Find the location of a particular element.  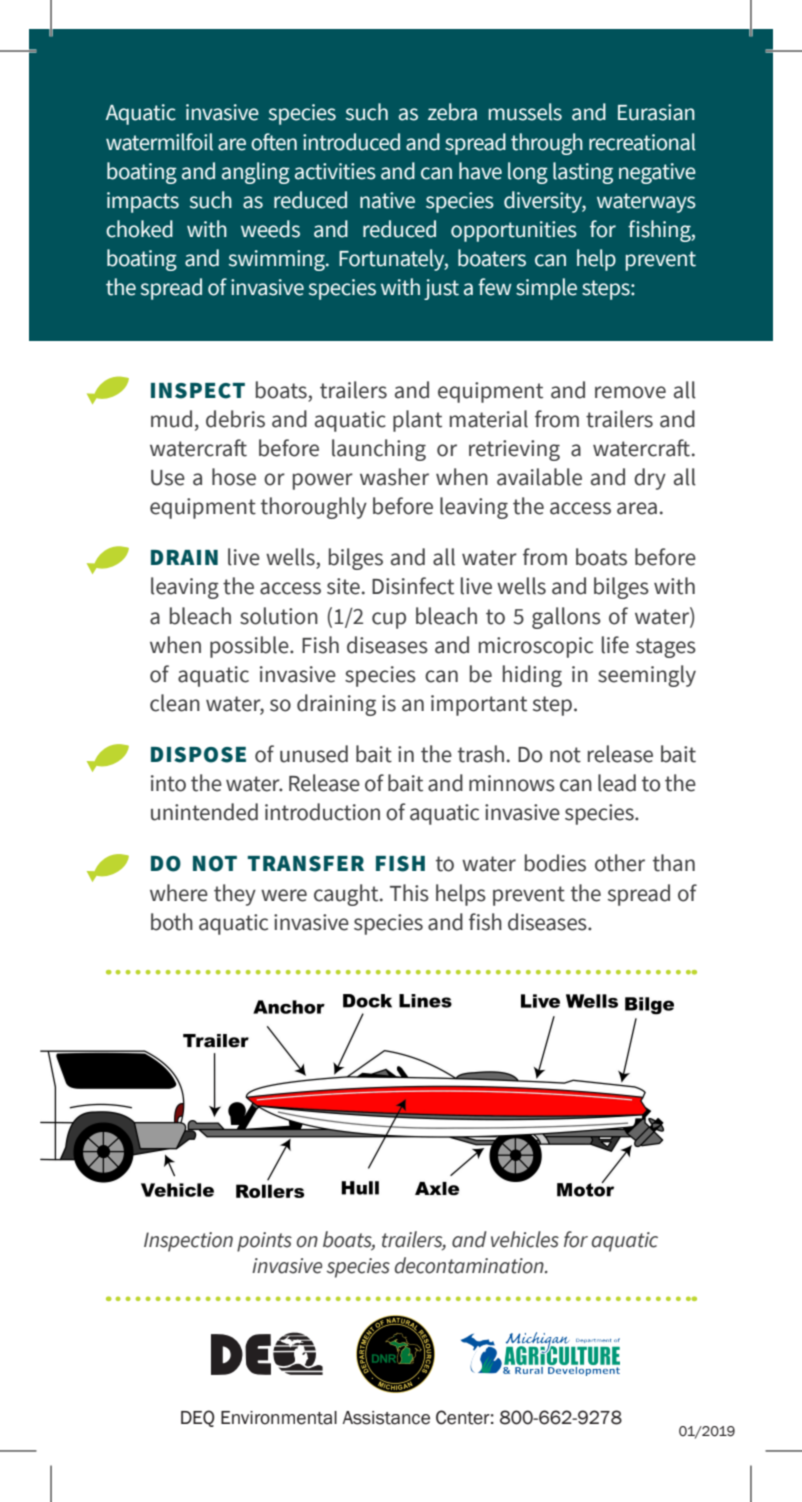

Disinfect is located at coordinates (413, 586).
